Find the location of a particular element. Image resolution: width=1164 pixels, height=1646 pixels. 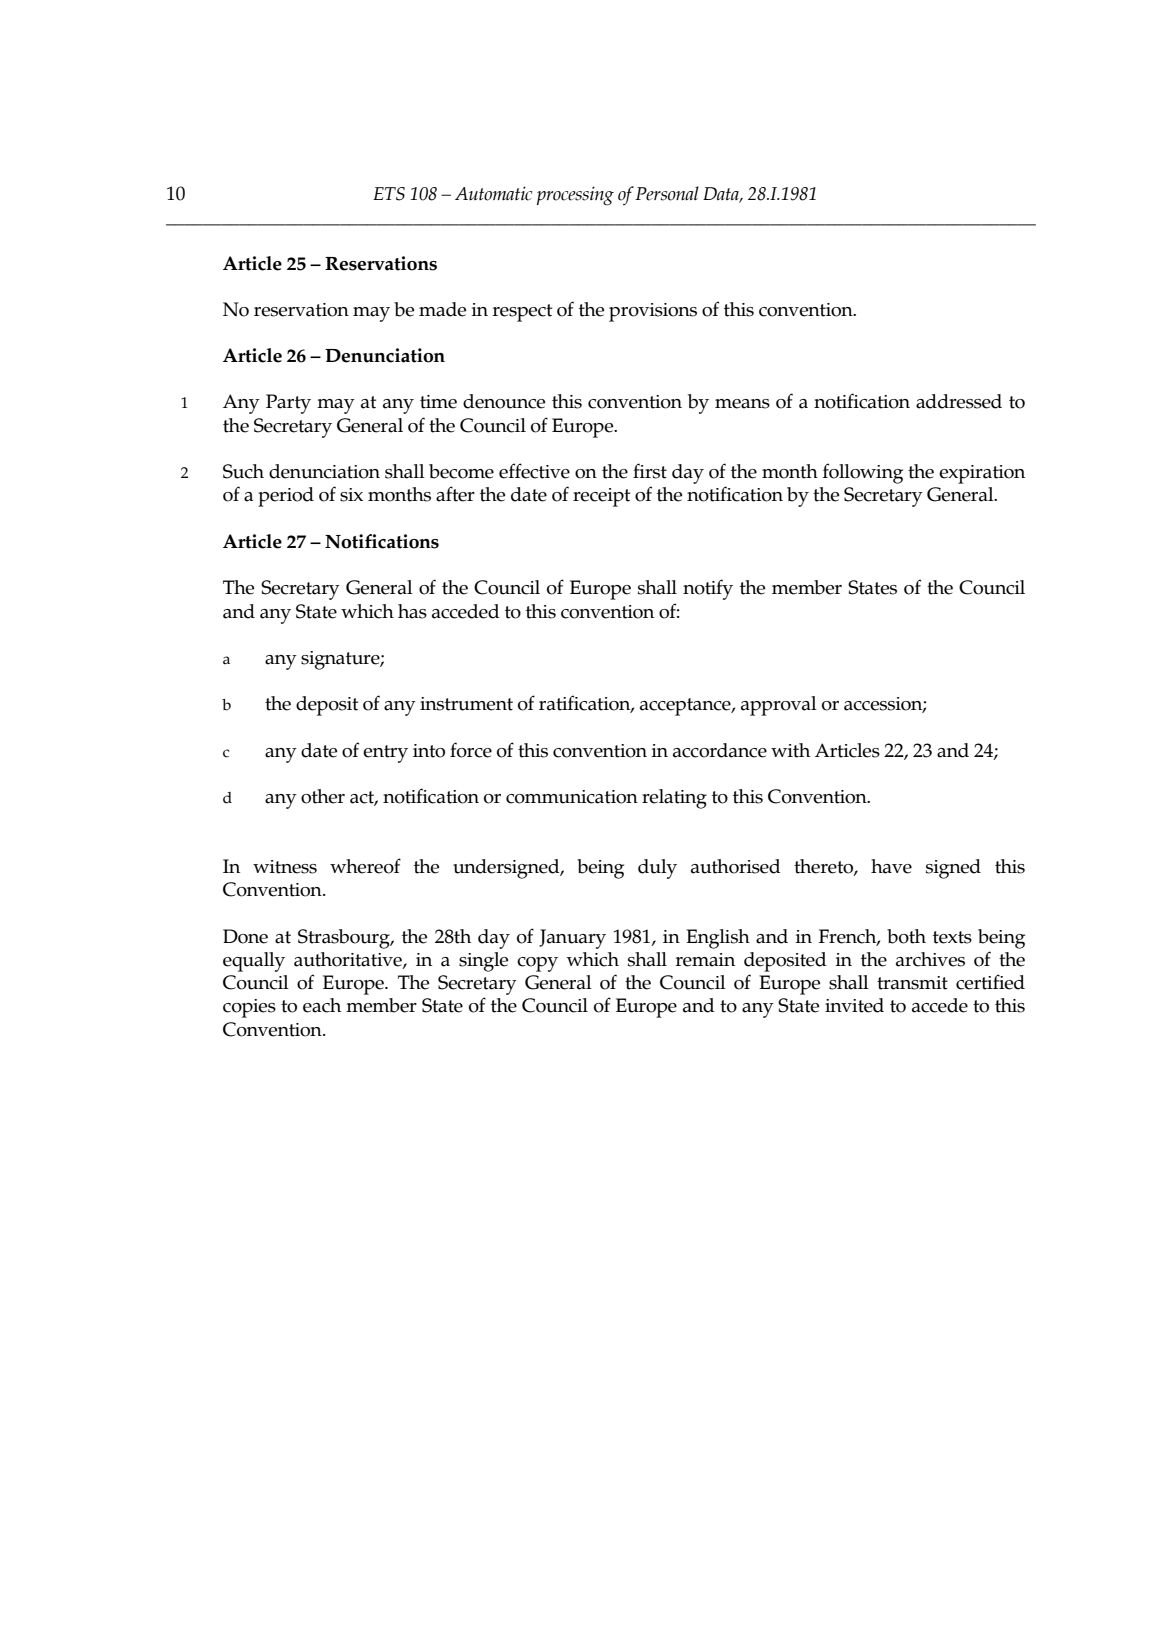

Personal is located at coordinates (667, 193).
